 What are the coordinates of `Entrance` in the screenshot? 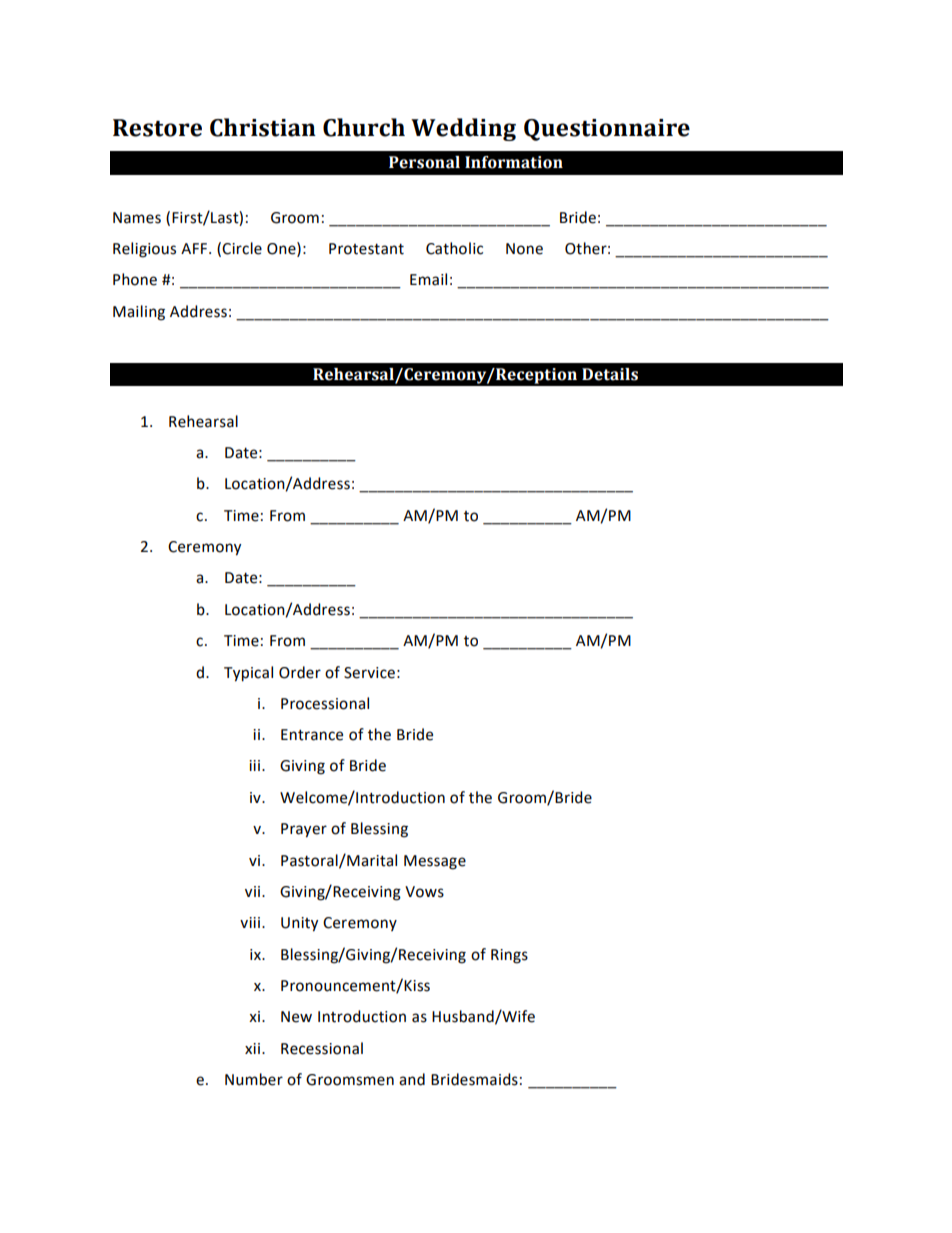 It's located at (312, 735).
